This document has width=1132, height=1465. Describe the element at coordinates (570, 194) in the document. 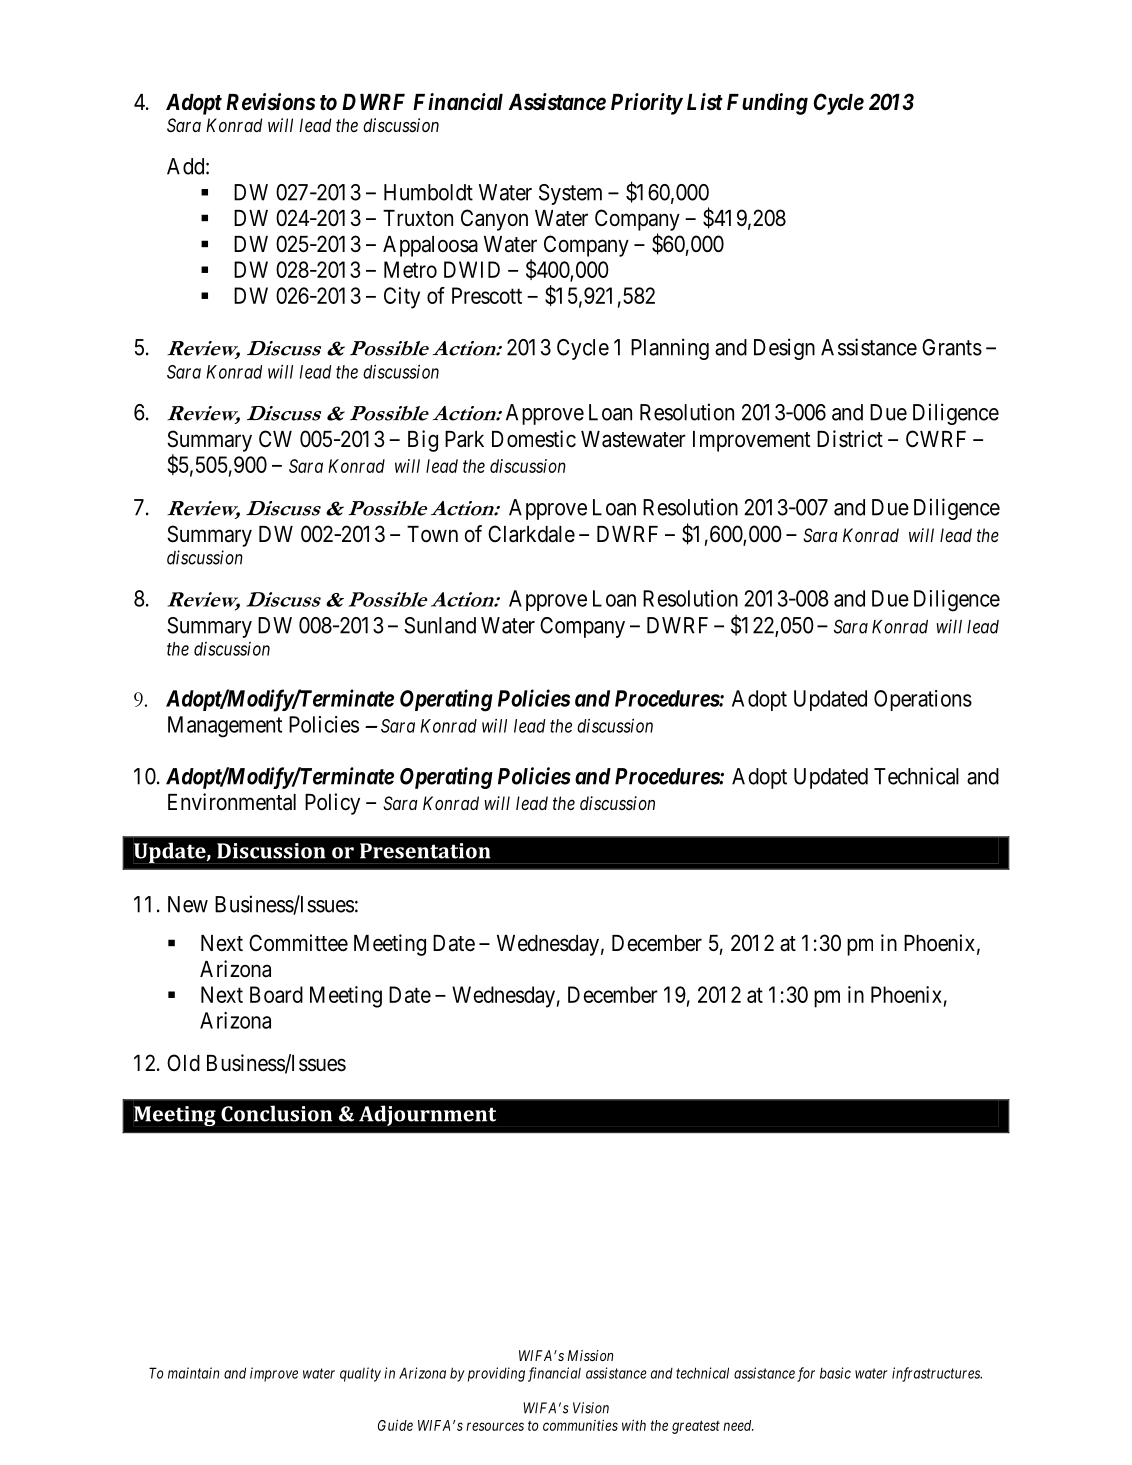

I see `System` at that location.
